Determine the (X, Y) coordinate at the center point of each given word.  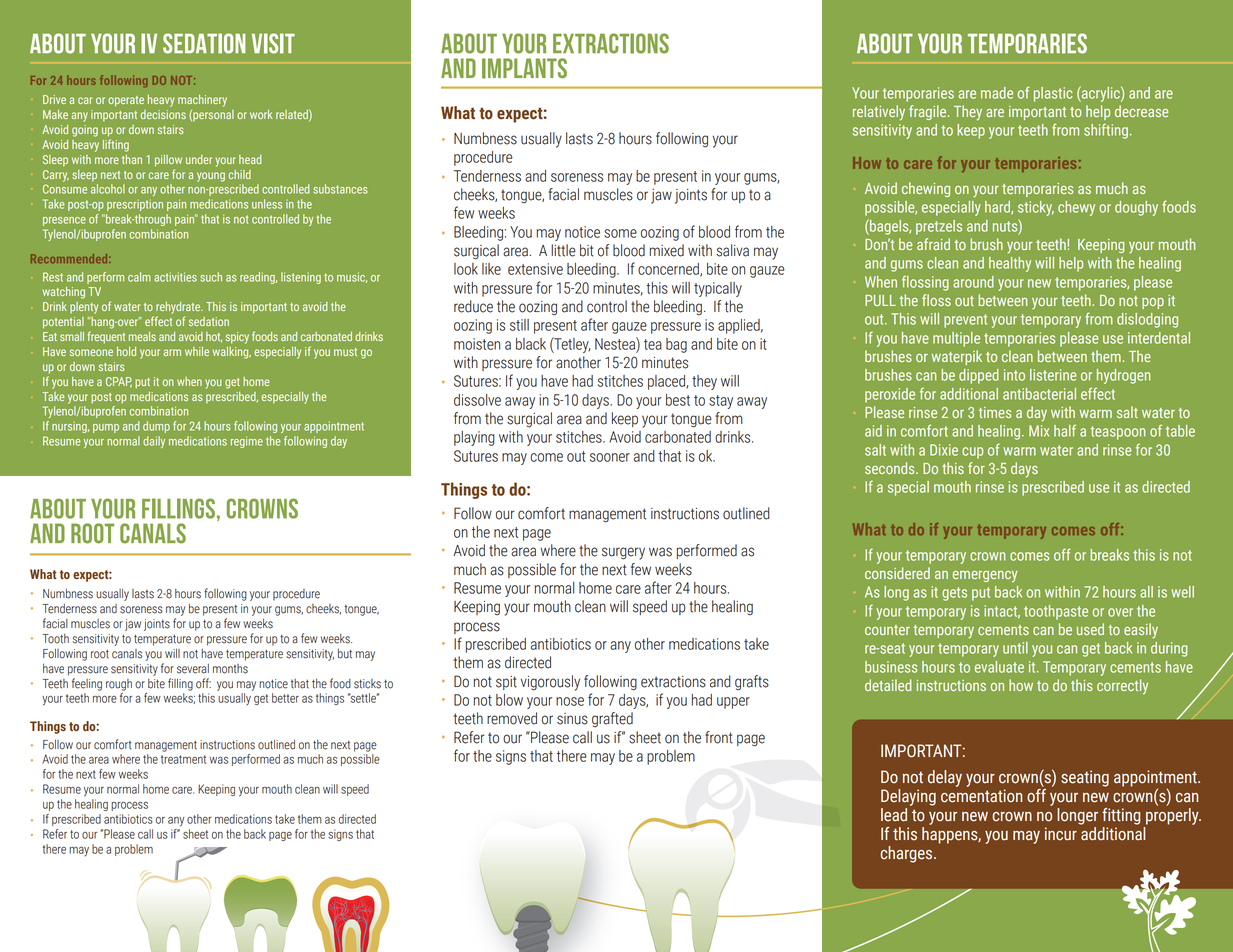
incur (1061, 834)
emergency (985, 577)
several (193, 669)
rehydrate (179, 308)
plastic (1053, 94)
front (719, 737)
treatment (183, 759)
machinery (202, 101)
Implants (524, 68)
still (519, 325)
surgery (623, 553)
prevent (965, 321)
